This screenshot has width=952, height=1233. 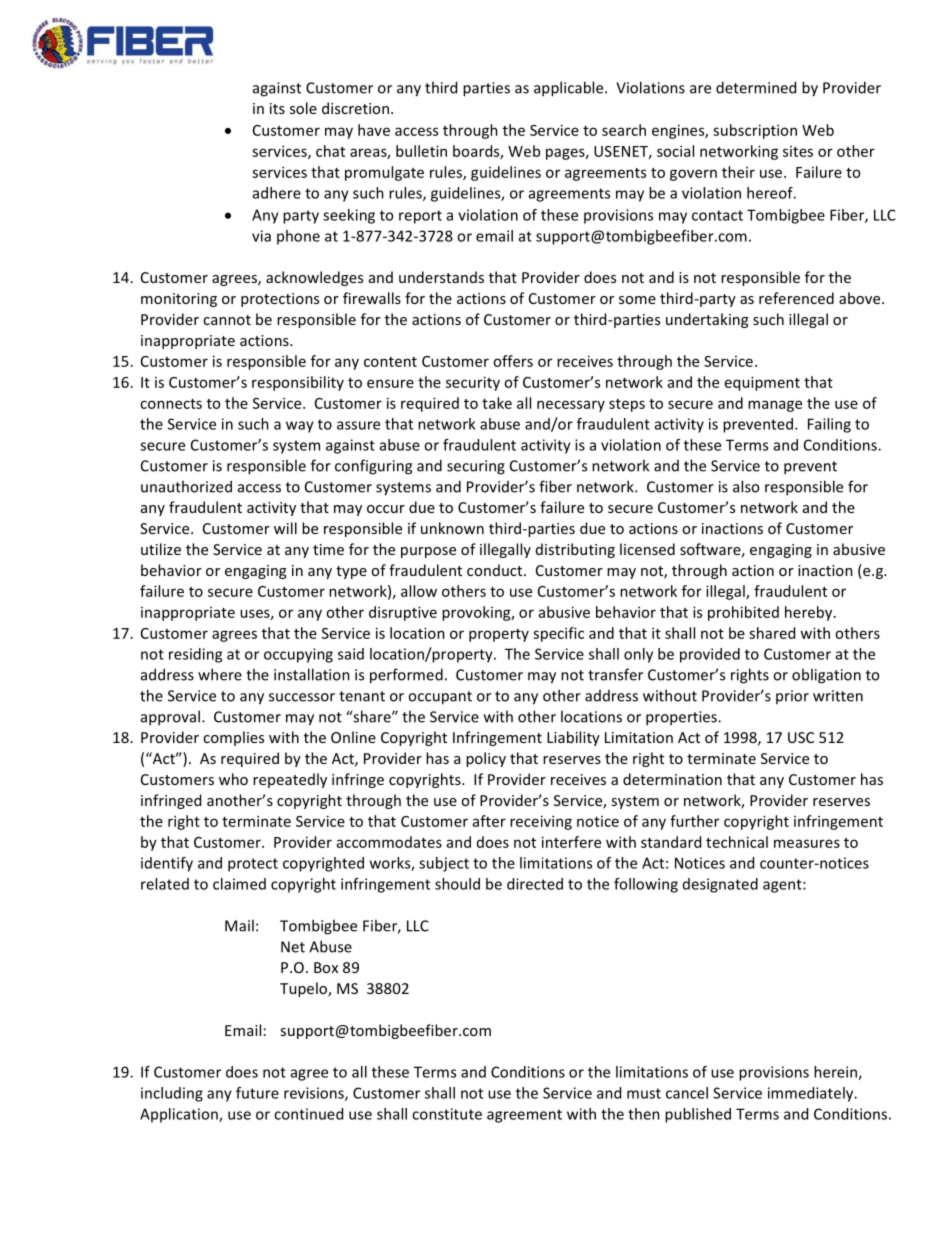 What do you see at coordinates (257, 1093) in the screenshot?
I see `future` at bounding box center [257, 1093].
